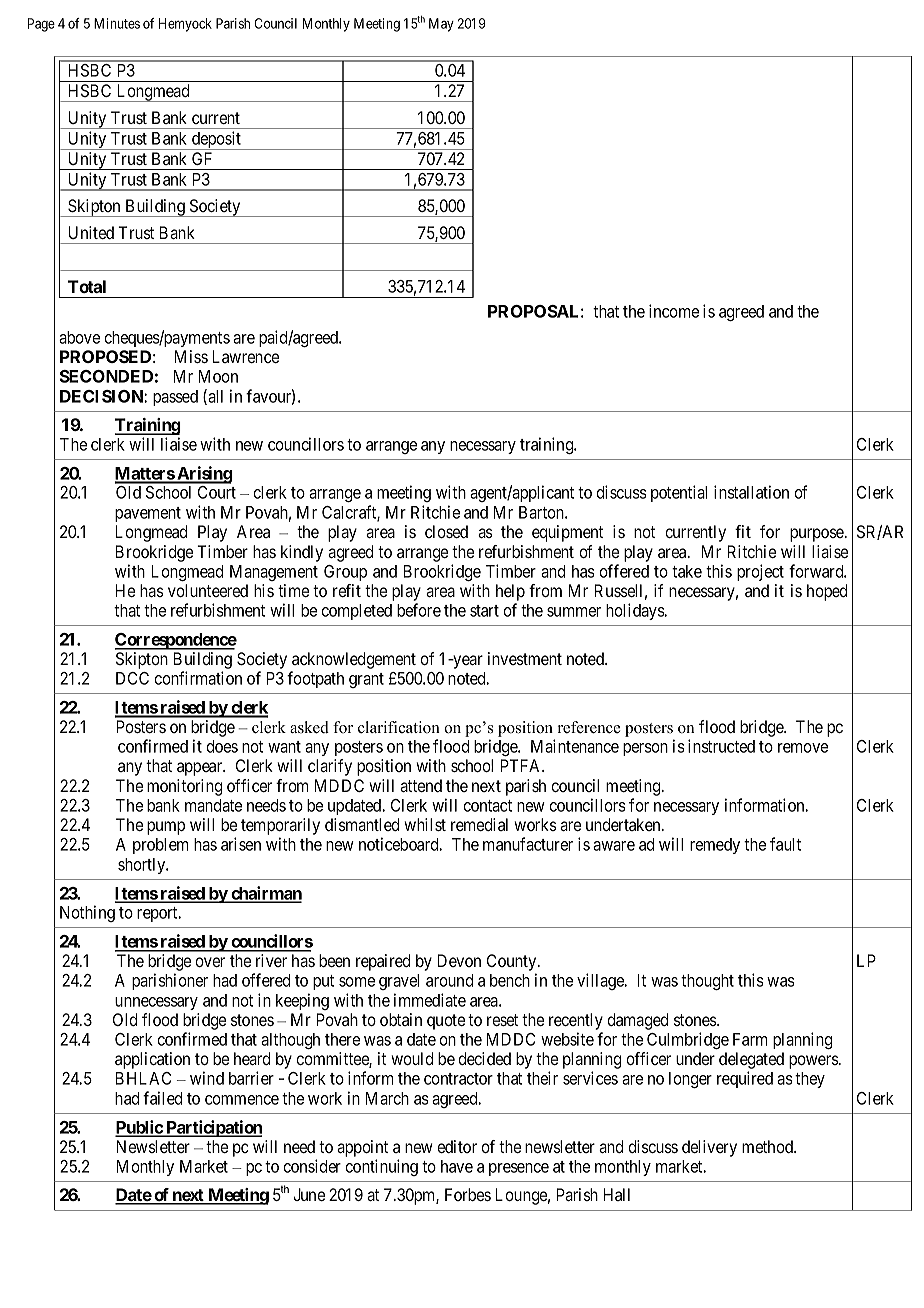 The height and width of the screenshot is (1308, 924). What do you see at coordinates (679, 493) in the screenshot?
I see `potential` at bounding box center [679, 493].
